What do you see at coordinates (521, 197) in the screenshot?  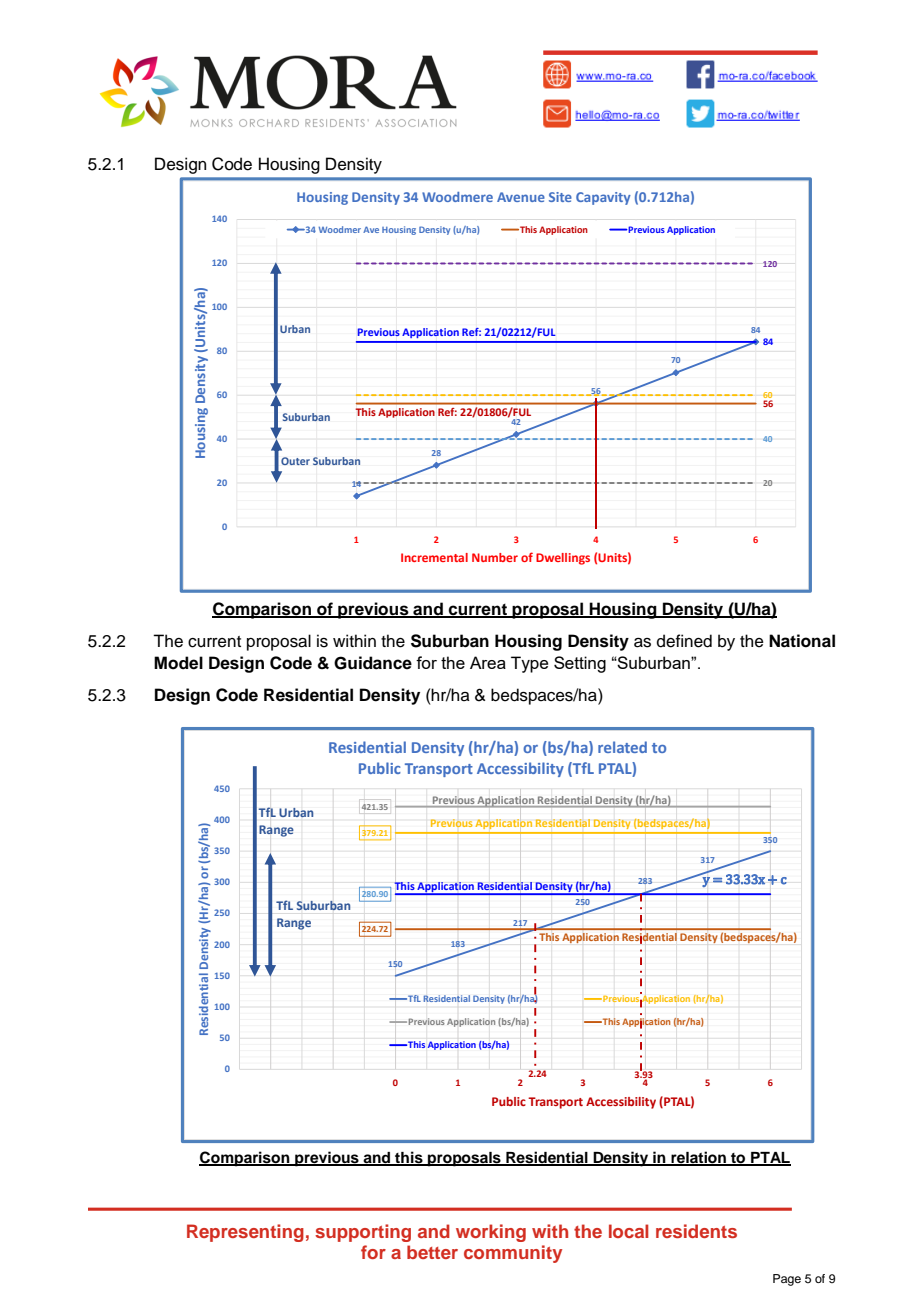 I see `Avenue` at bounding box center [521, 197].
